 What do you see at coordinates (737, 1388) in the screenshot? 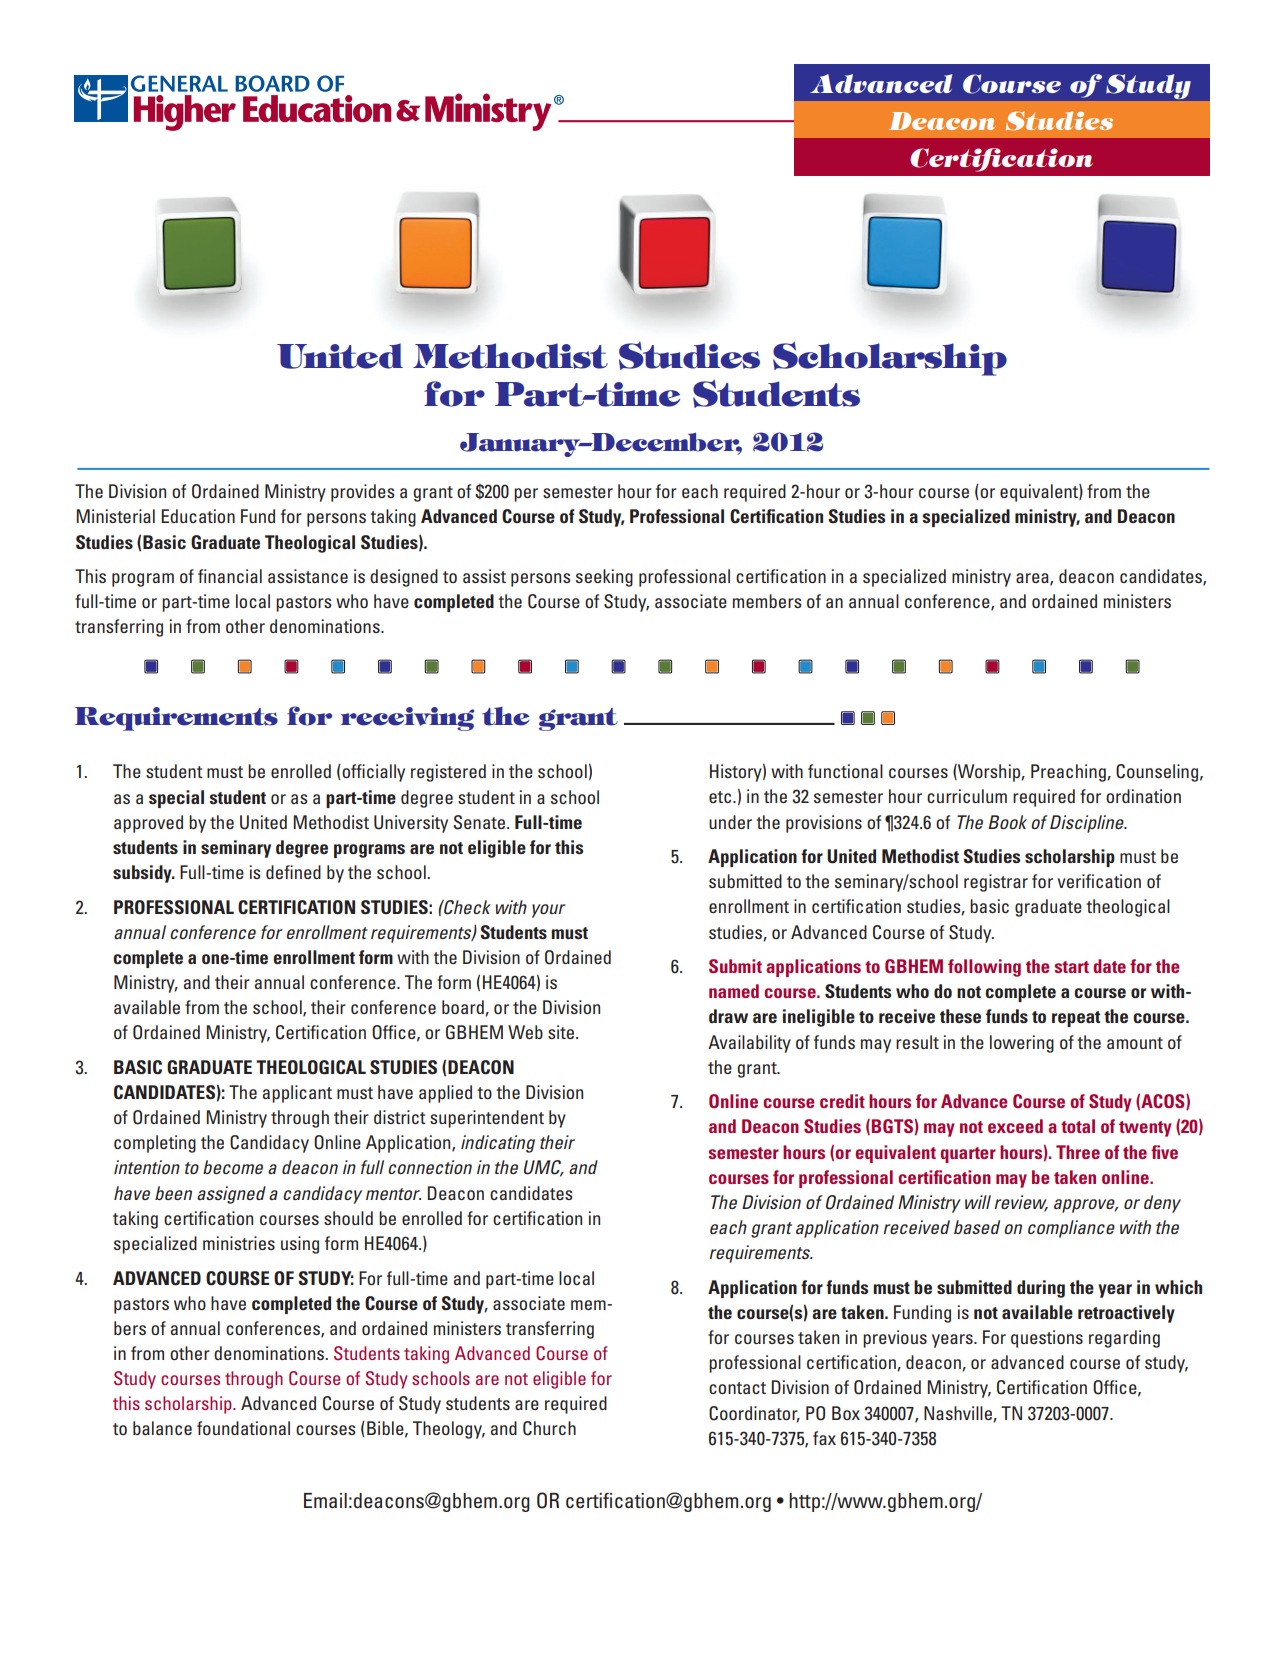
I see `contact` at bounding box center [737, 1388].
